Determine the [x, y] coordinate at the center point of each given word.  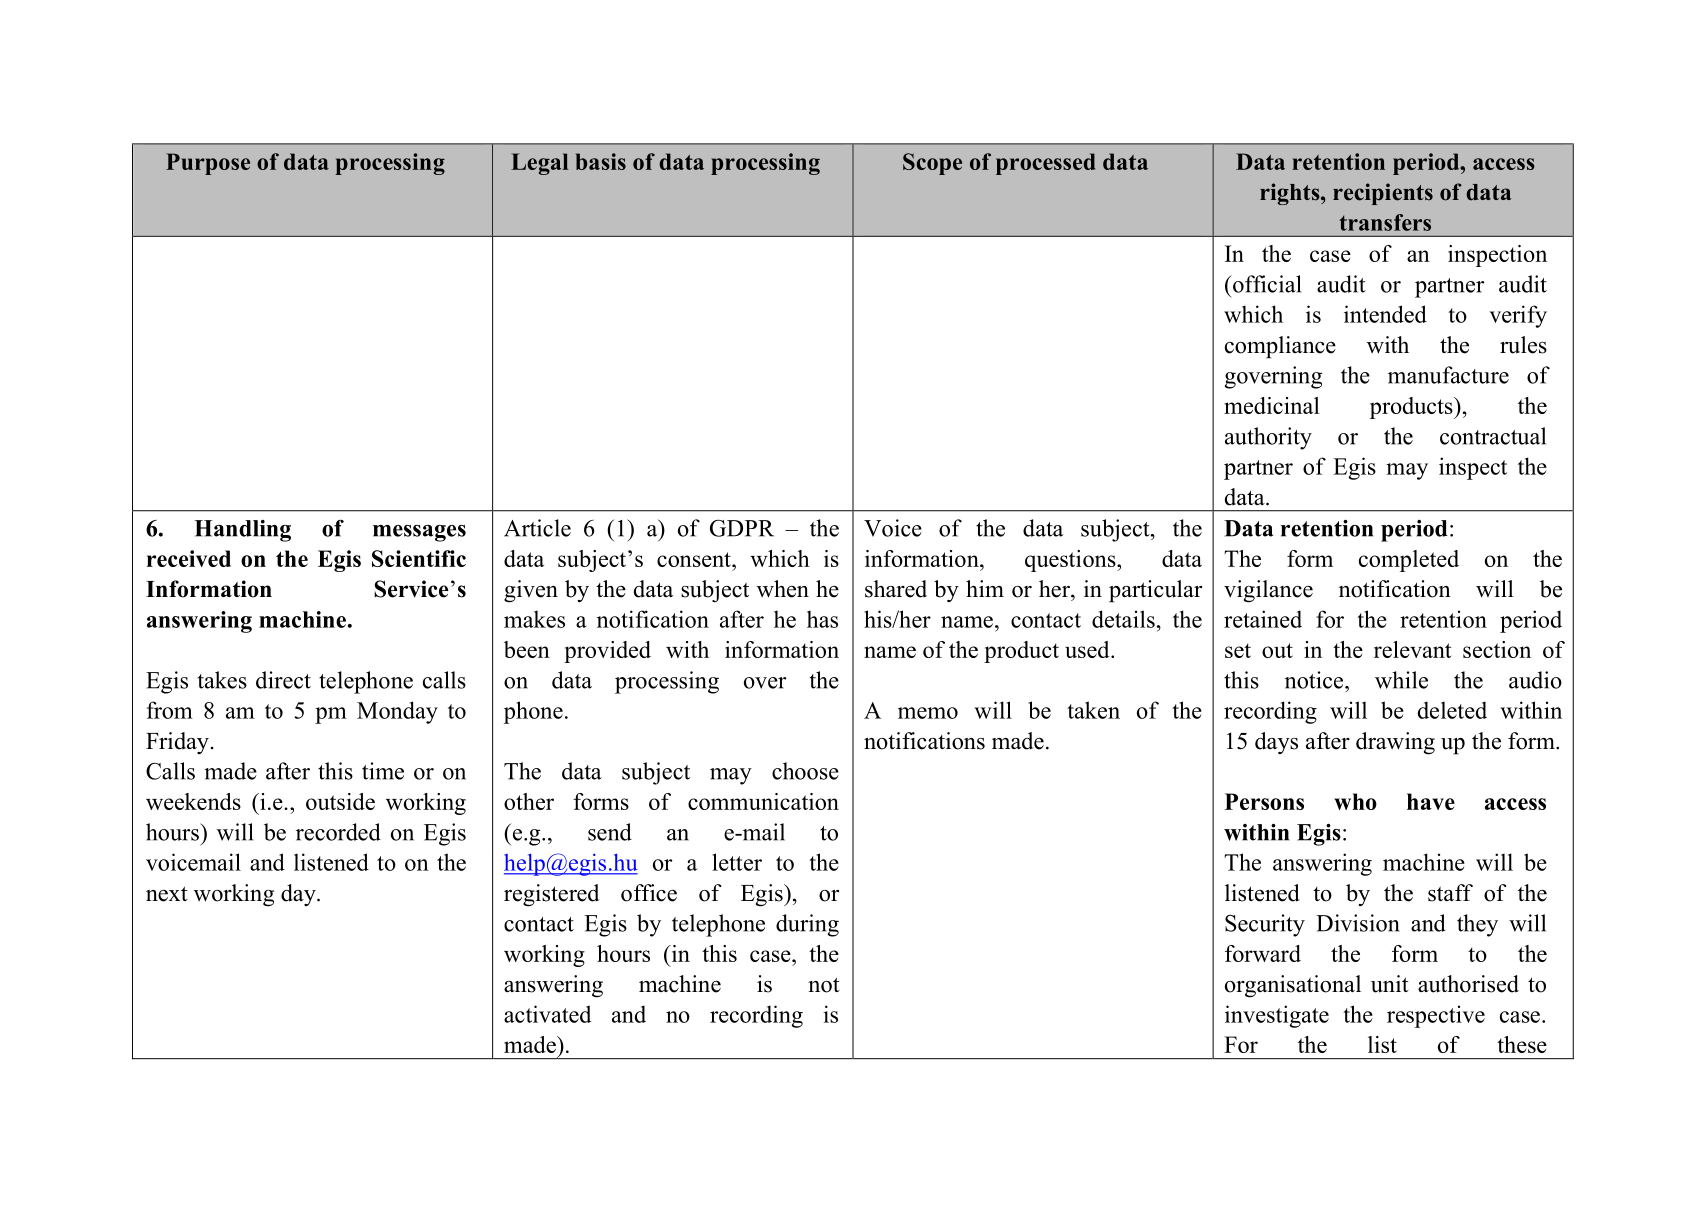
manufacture [1448, 375]
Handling [242, 531]
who [1355, 801]
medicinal [1272, 405]
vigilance [1268, 591]
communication [763, 801]
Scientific [419, 558]
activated [548, 1014]
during [807, 925]
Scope [932, 164]
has [822, 619]
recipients [1383, 194]
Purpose [208, 164]
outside [340, 801]
